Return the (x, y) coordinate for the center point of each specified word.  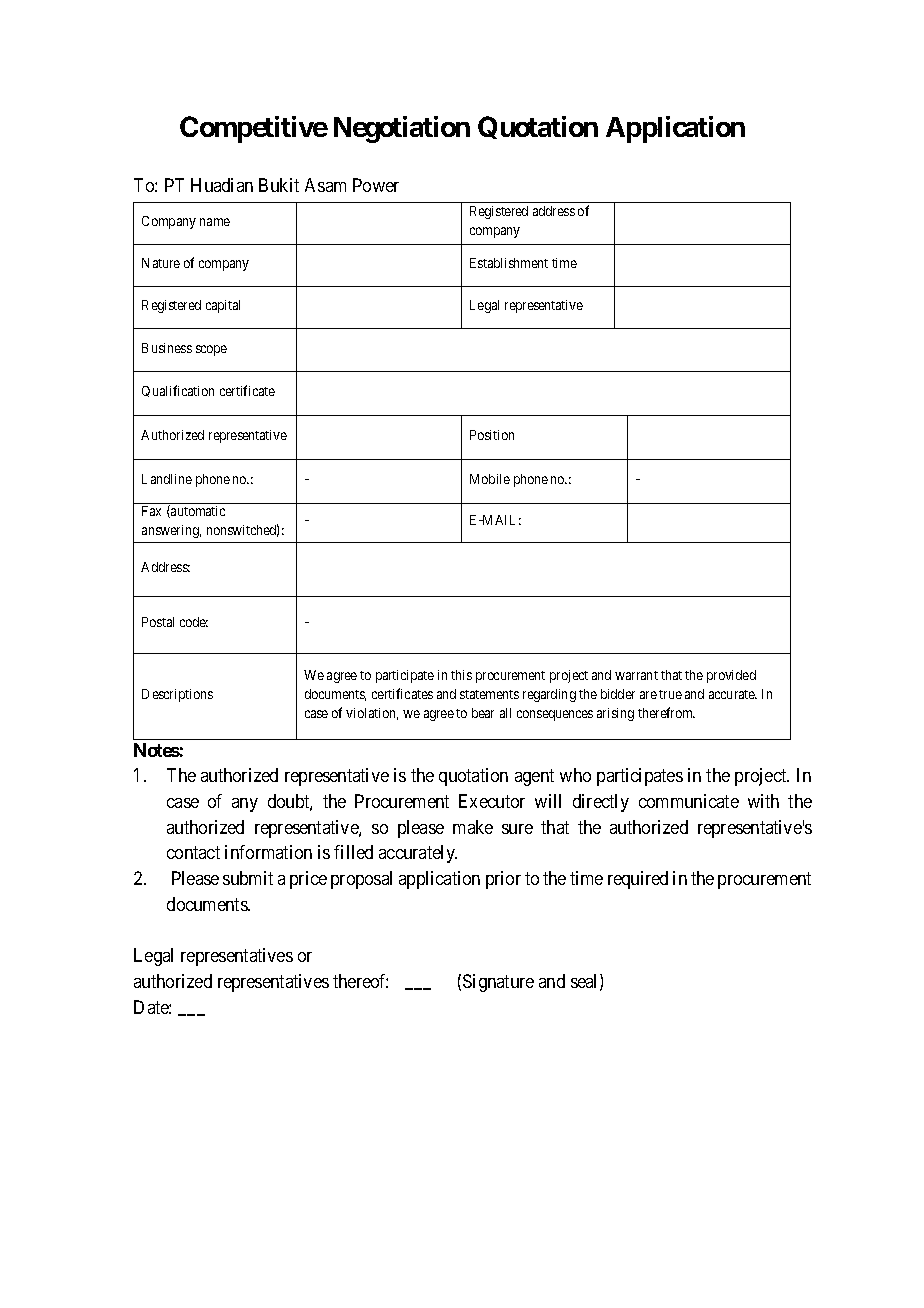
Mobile (490, 479)
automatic (197, 511)
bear (483, 713)
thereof (360, 981)
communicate (689, 801)
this (461, 675)
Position (492, 435)
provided (731, 676)
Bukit (279, 185)
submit (248, 878)
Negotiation (402, 129)
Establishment (509, 263)
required (638, 880)
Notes (157, 750)
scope (211, 350)
